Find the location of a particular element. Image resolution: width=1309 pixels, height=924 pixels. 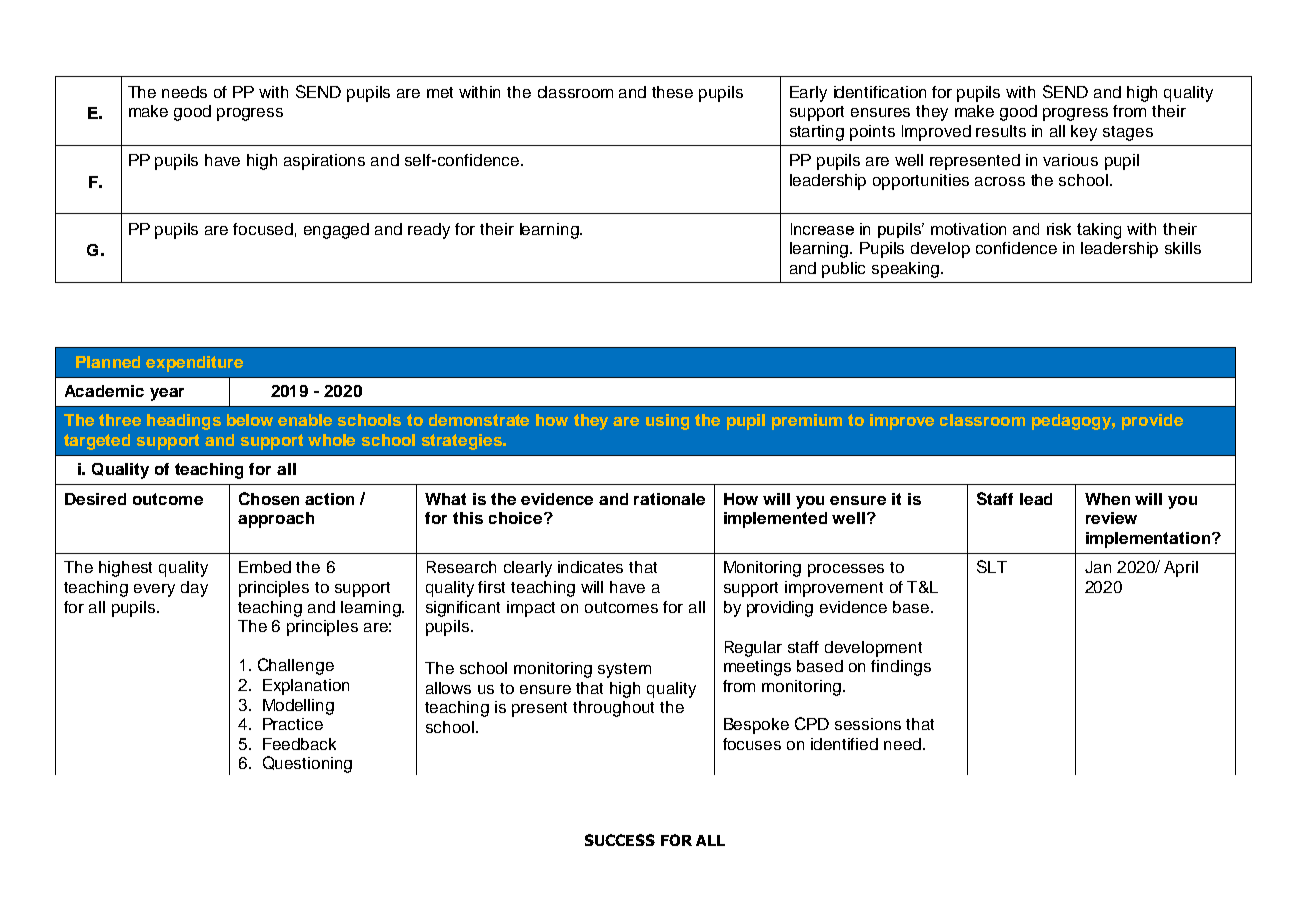

Questioning is located at coordinates (307, 764).
